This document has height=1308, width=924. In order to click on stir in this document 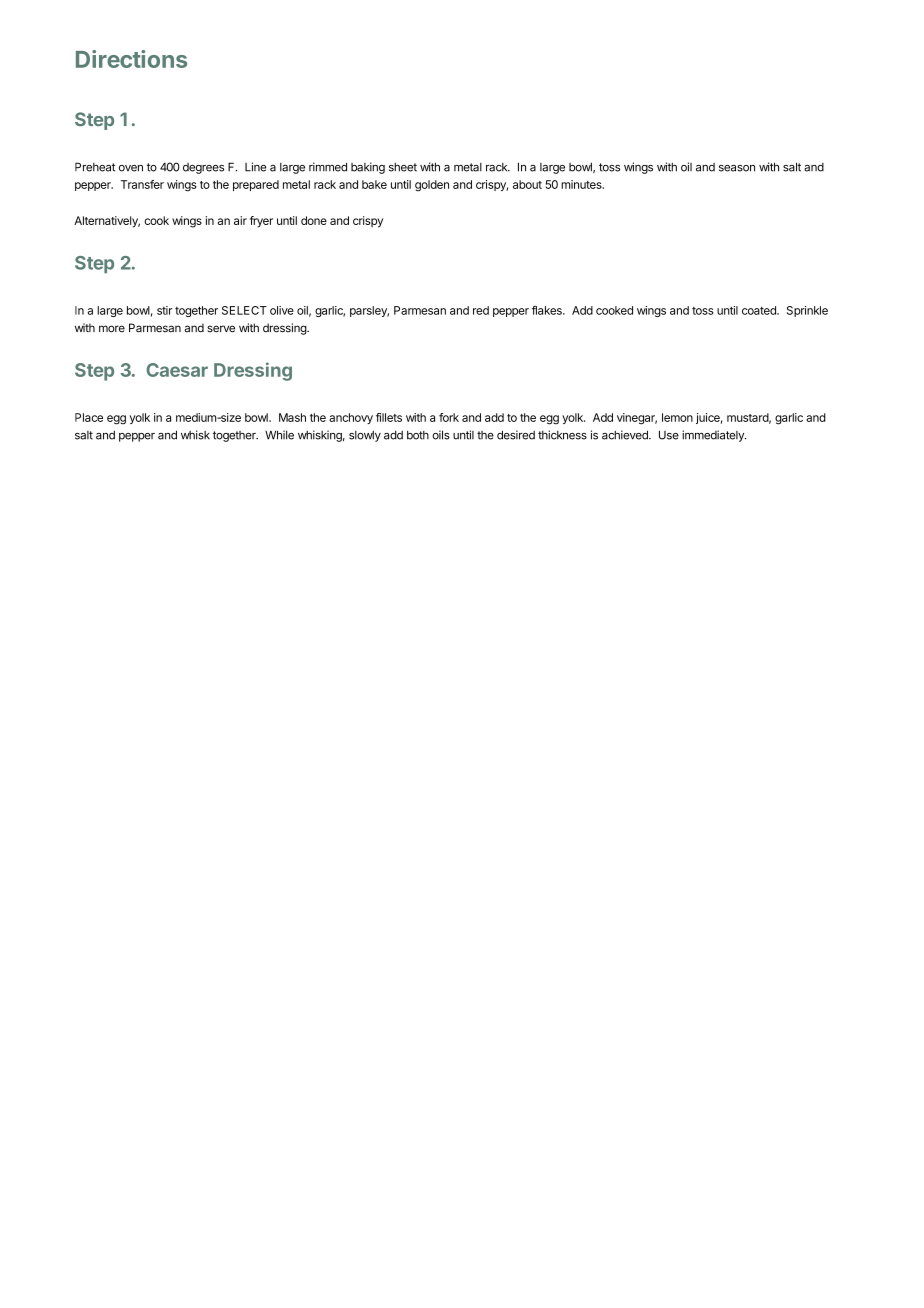, I will do `click(165, 310)`.
